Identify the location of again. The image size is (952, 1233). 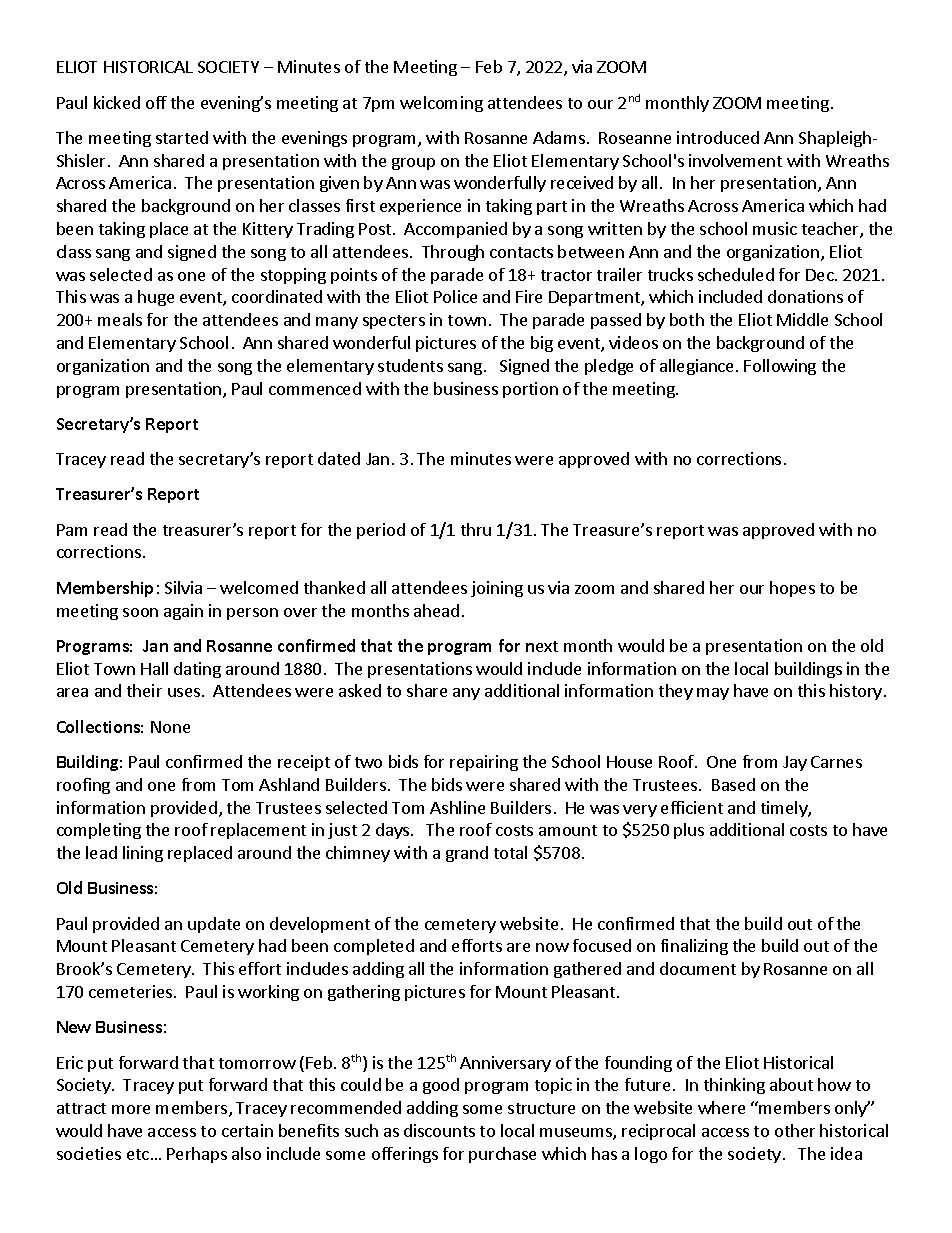
(183, 612).
